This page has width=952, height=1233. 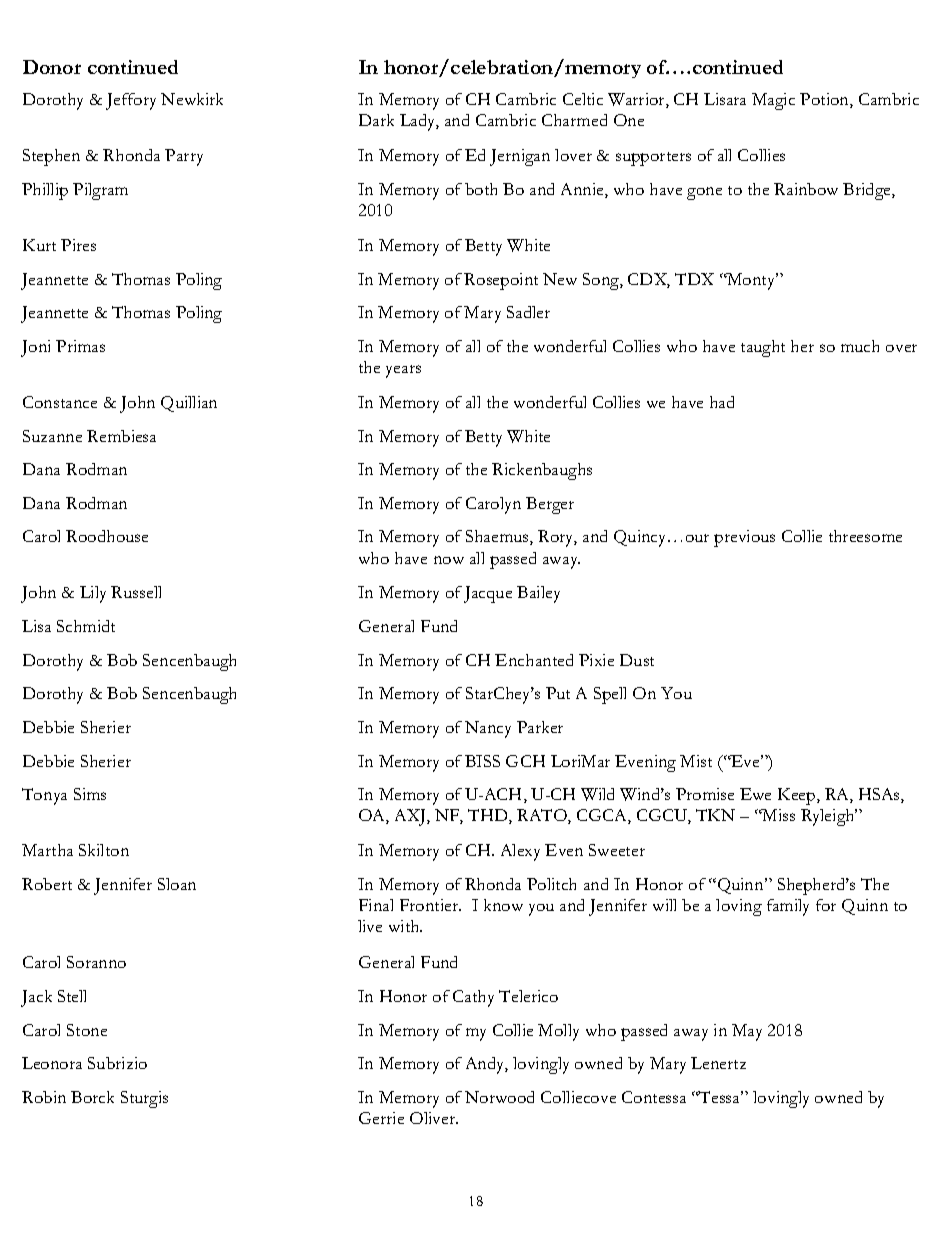 I want to click on Kurt, so click(x=39, y=245).
